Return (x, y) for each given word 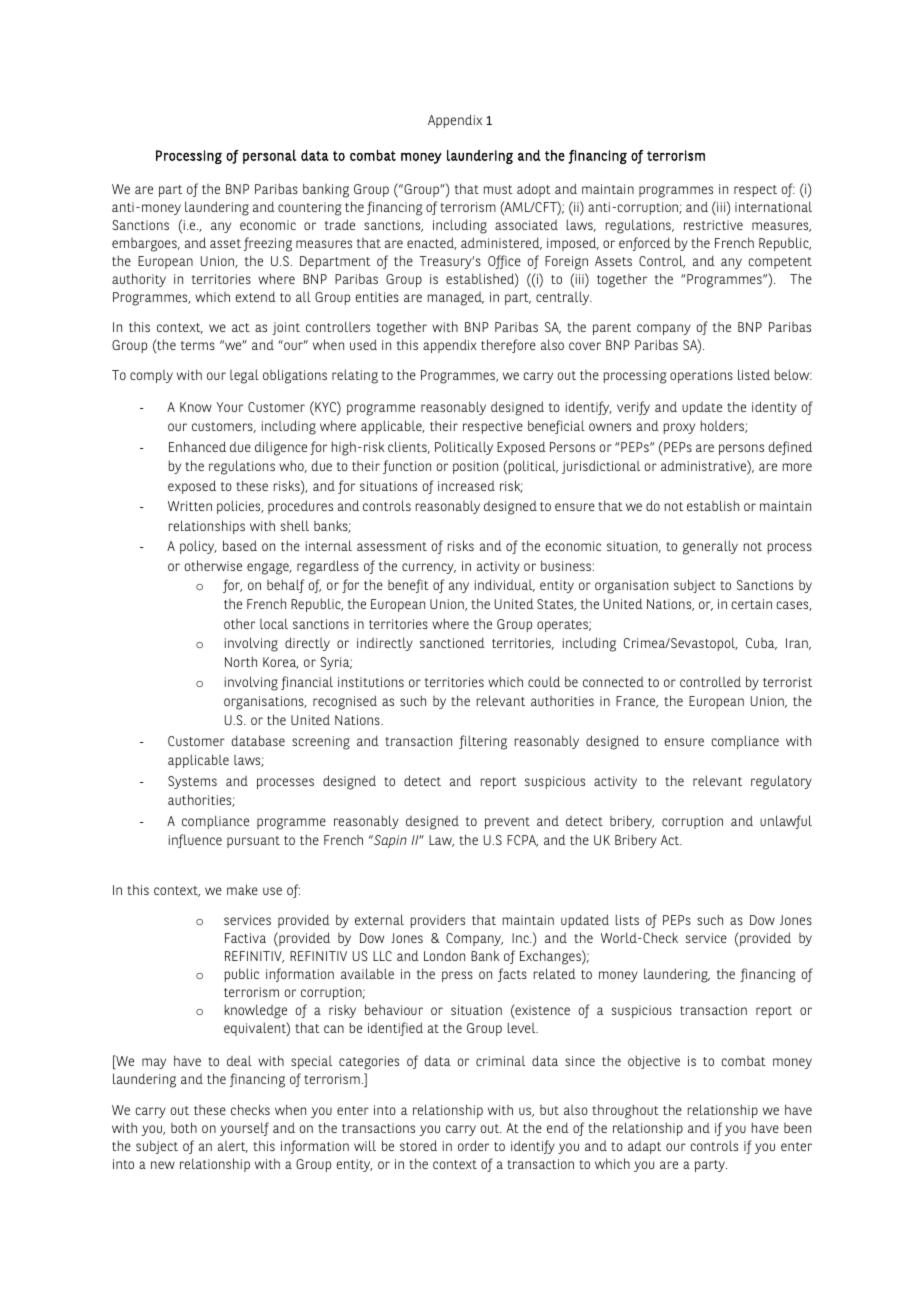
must (498, 189)
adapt (644, 1147)
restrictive (713, 225)
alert (233, 1147)
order (473, 1145)
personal (269, 157)
